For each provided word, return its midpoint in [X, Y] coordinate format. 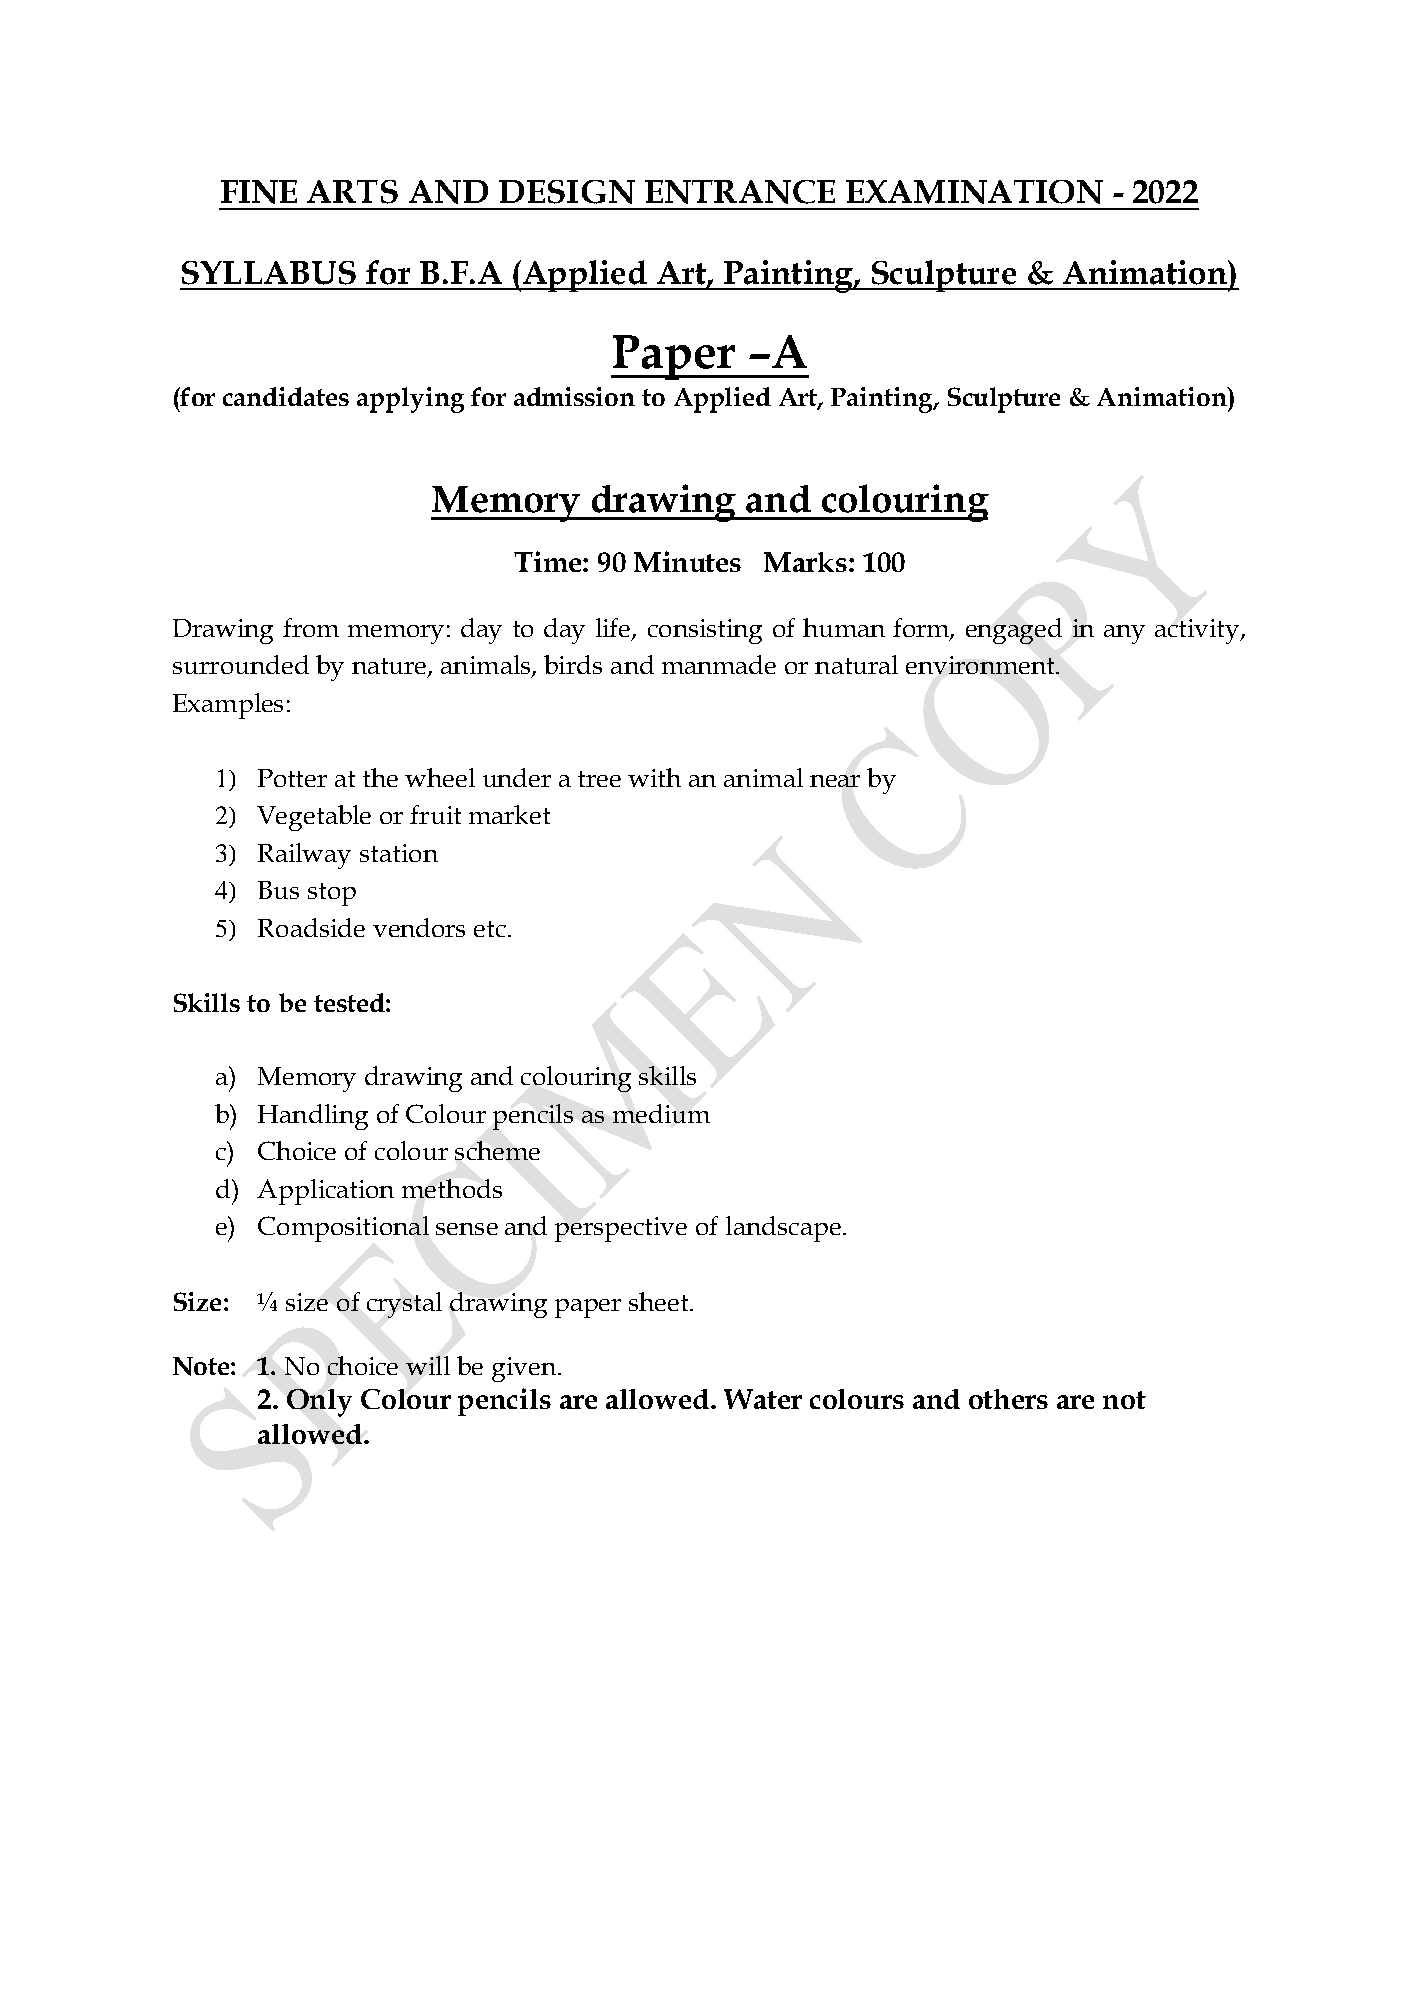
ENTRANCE [740, 192]
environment [981, 665]
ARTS [352, 192]
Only [319, 1403]
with [654, 777]
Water [763, 1399]
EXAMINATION [974, 192]
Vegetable [314, 818]
